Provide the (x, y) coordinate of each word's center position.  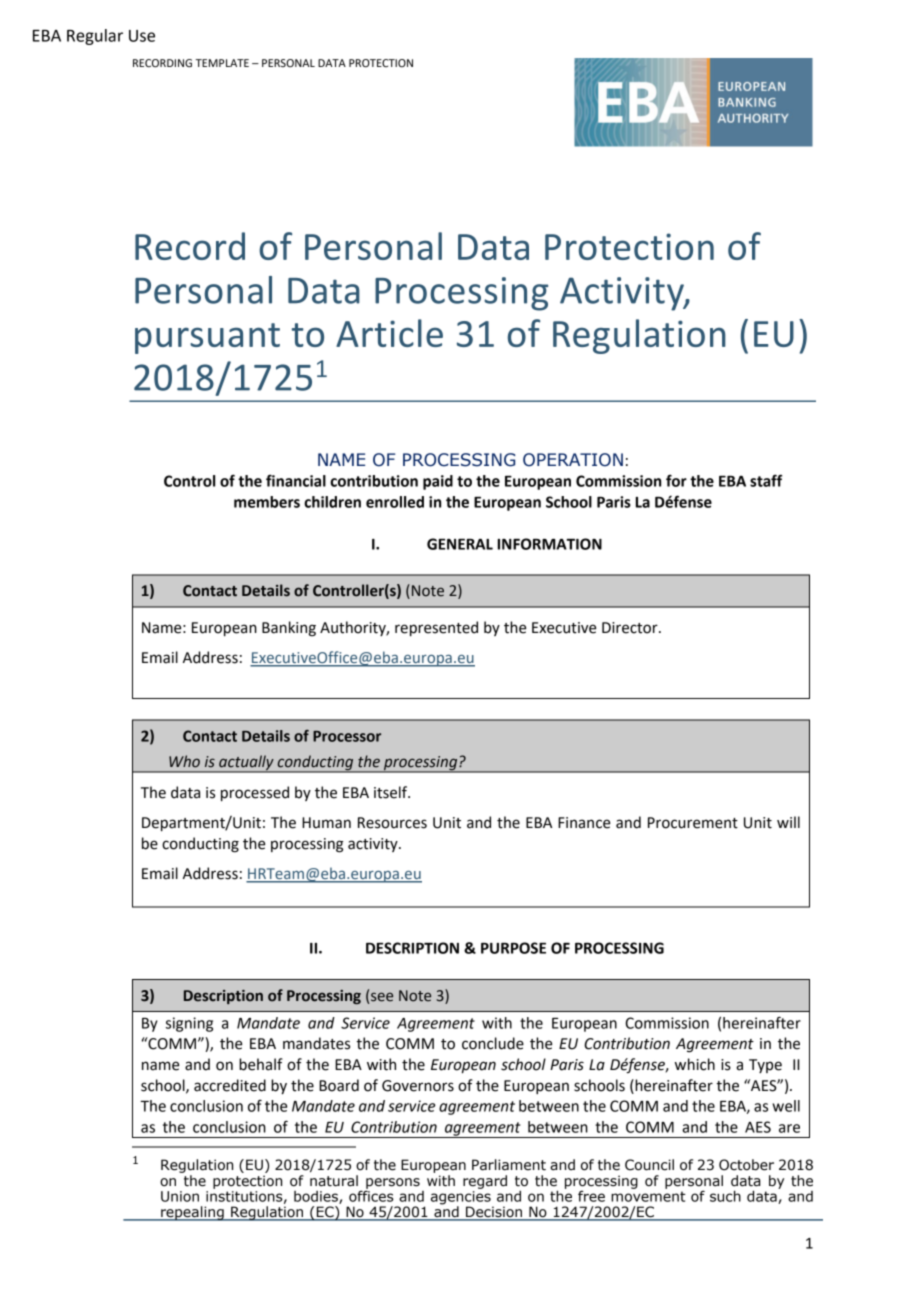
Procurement (693, 823)
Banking (289, 629)
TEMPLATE (222, 63)
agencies (462, 1199)
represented (436, 628)
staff (766, 480)
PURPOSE (513, 948)
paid (438, 482)
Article (389, 333)
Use (142, 36)
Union (180, 1196)
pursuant (207, 338)
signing (189, 1024)
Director (631, 628)
